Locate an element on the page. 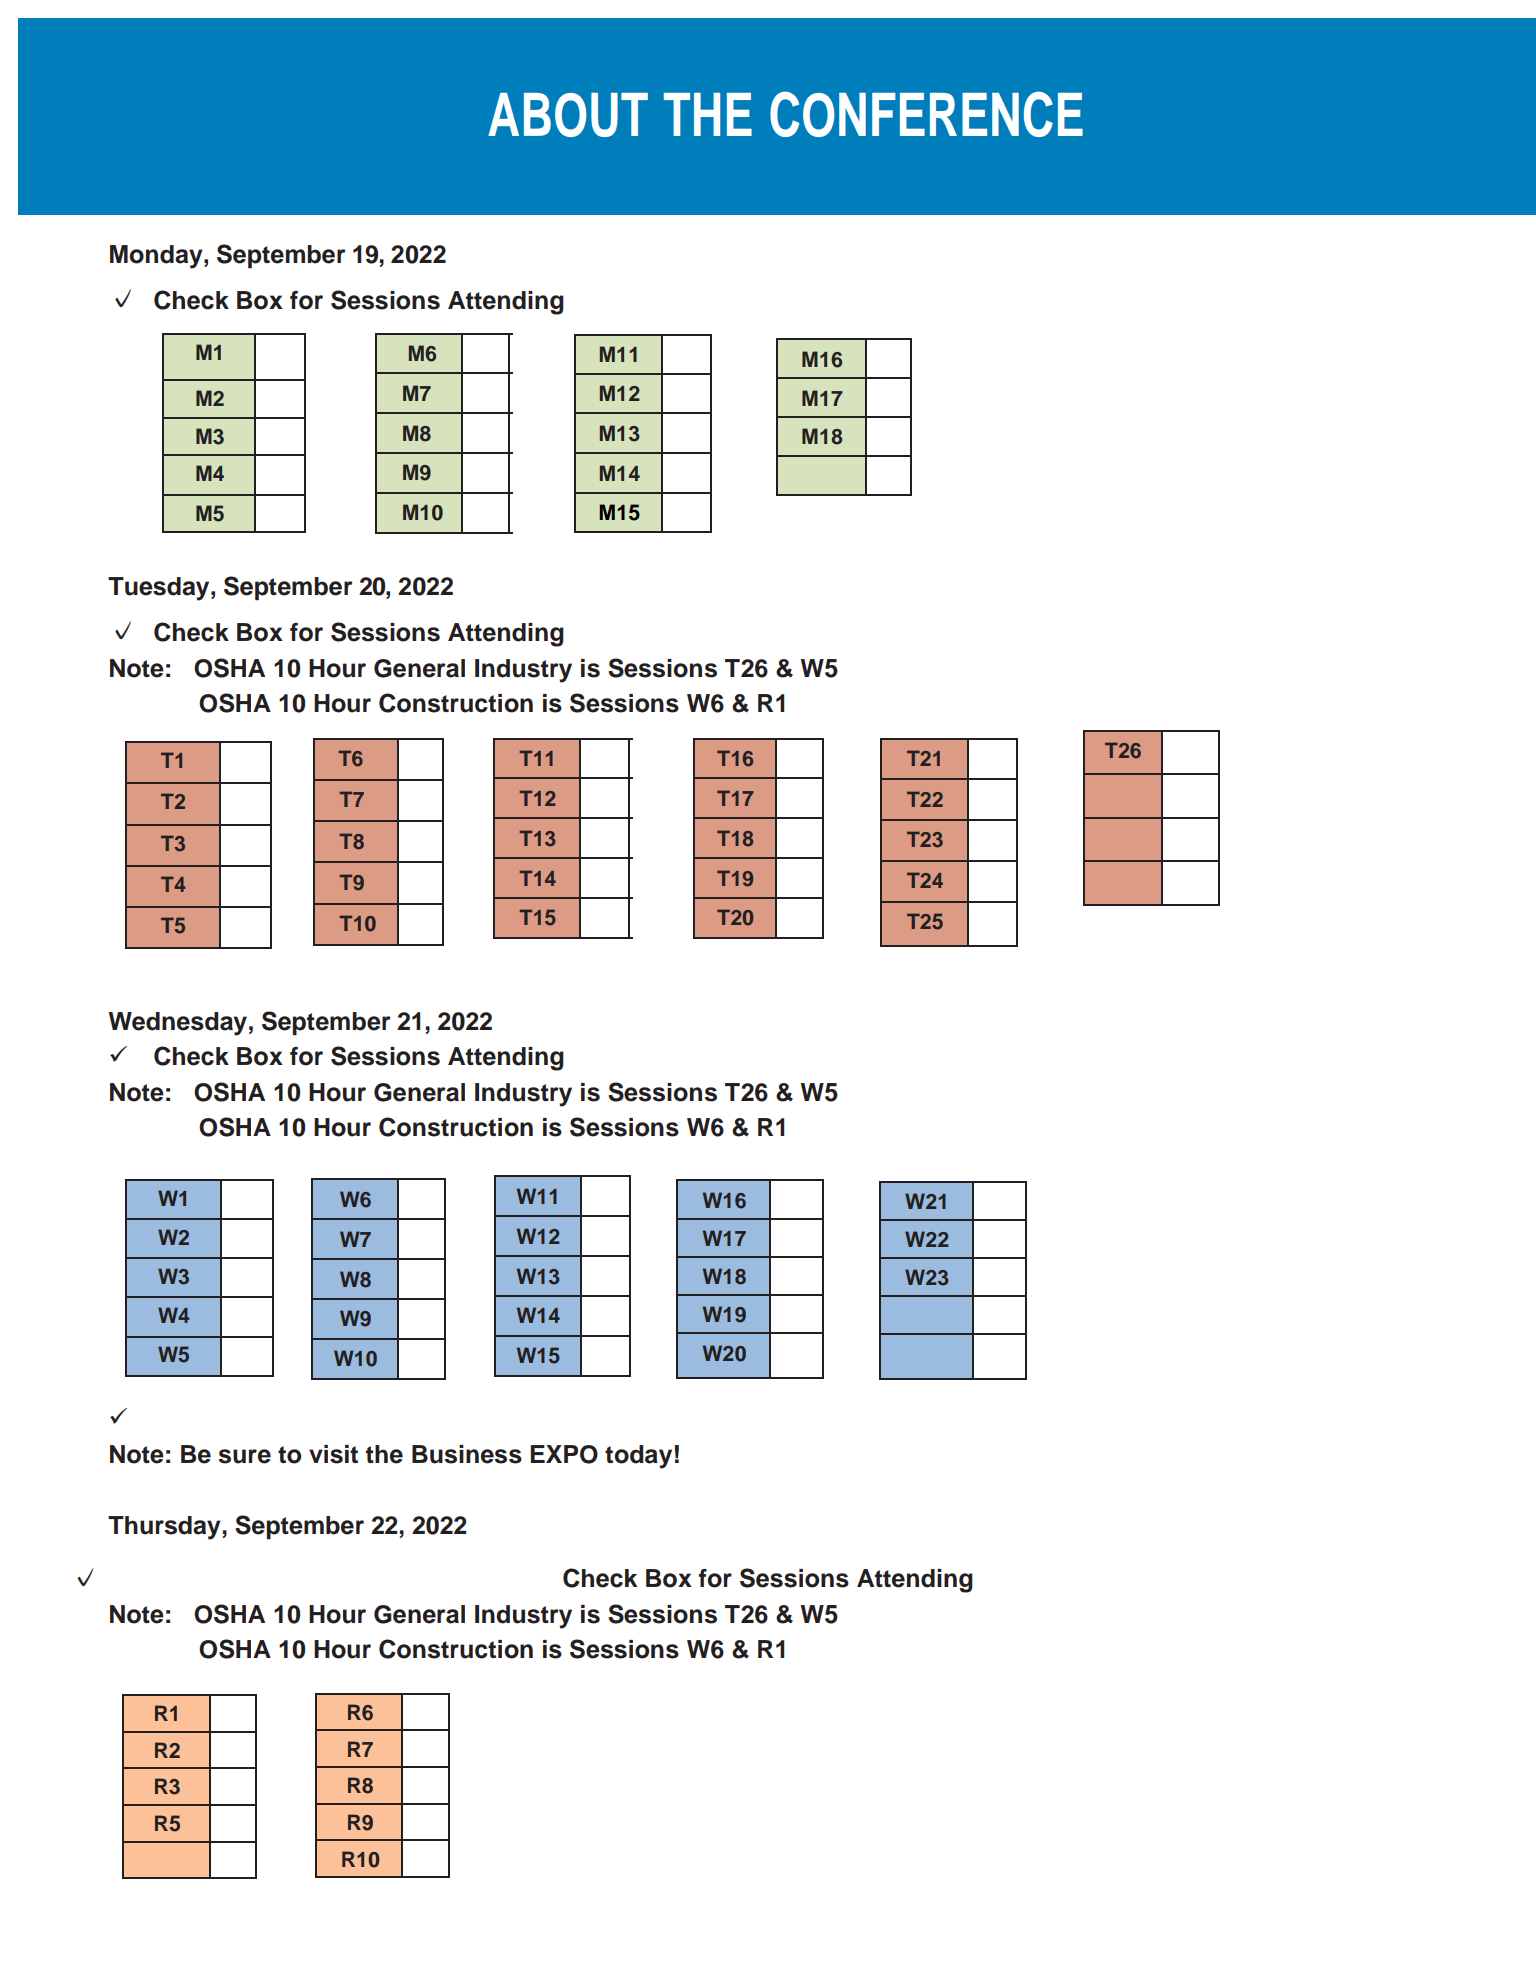 The width and height of the image is (1536, 1987). CONFERENCE is located at coordinates (926, 114).
